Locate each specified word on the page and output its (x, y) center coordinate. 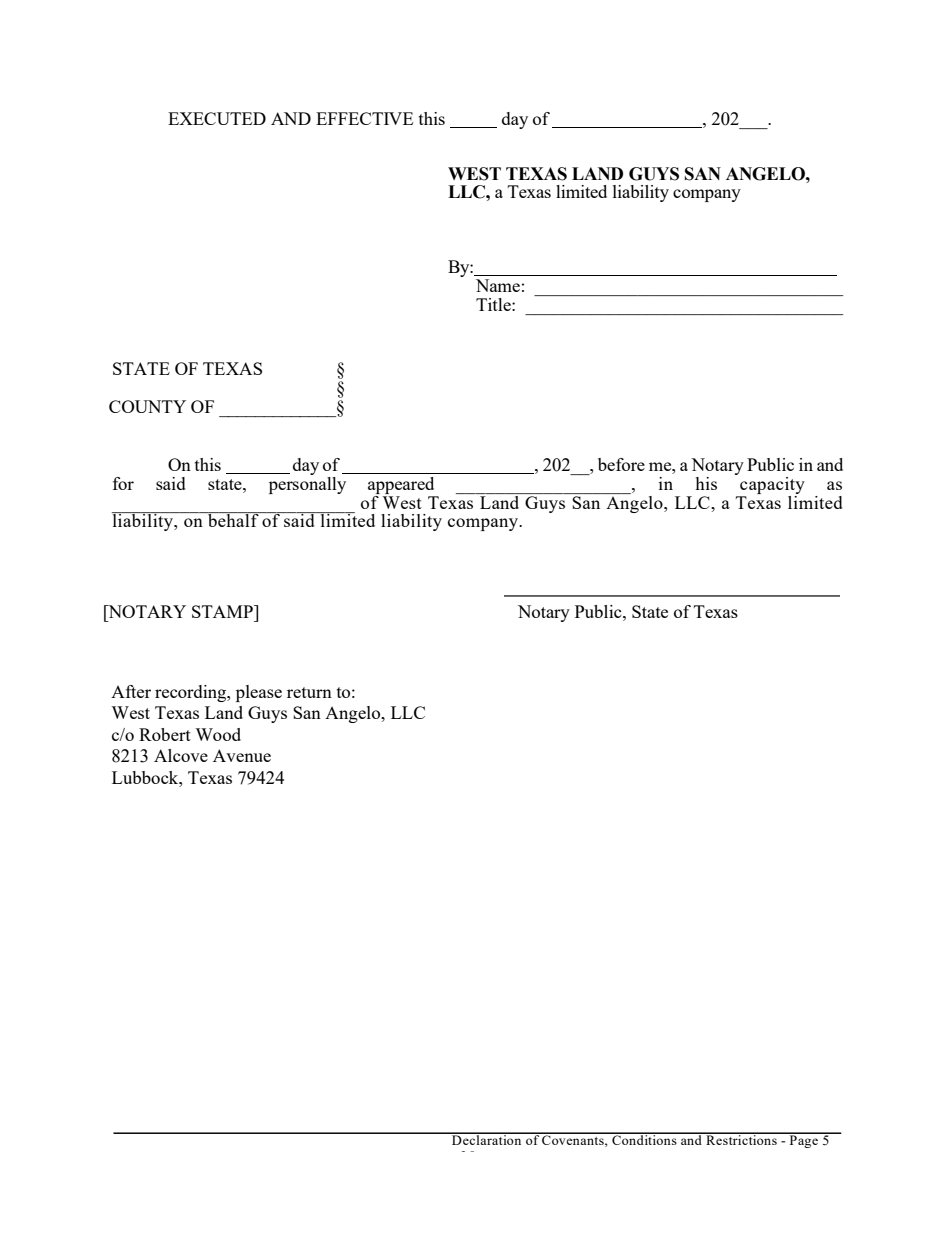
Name (498, 285)
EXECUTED (217, 118)
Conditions (644, 1139)
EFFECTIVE (364, 118)
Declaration (487, 1139)
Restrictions (741, 1139)
